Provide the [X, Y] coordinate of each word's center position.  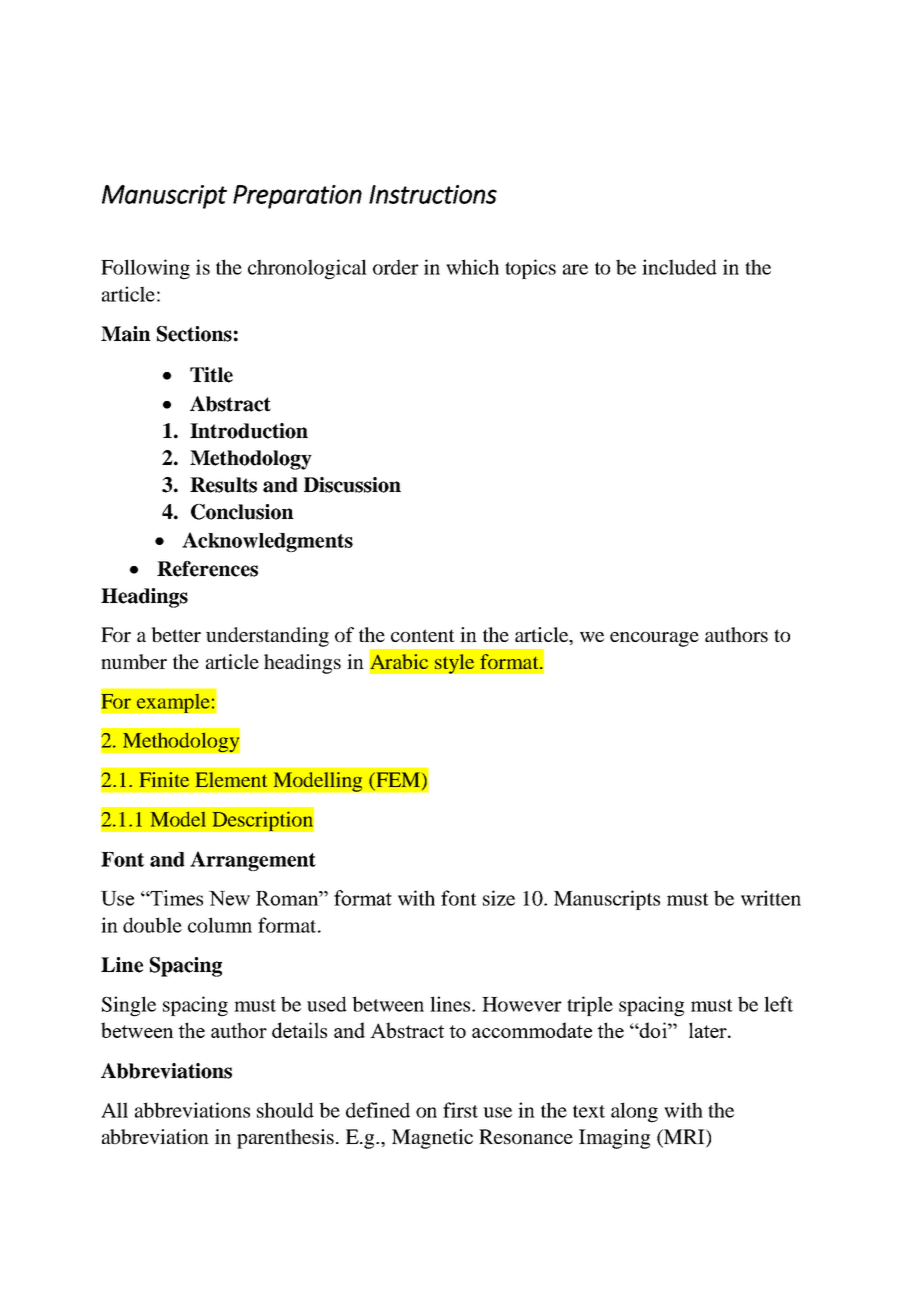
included [679, 267]
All [114, 1110]
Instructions [433, 194]
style [454, 664]
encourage [654, 639]
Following [145, 269]
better [176, 634]
